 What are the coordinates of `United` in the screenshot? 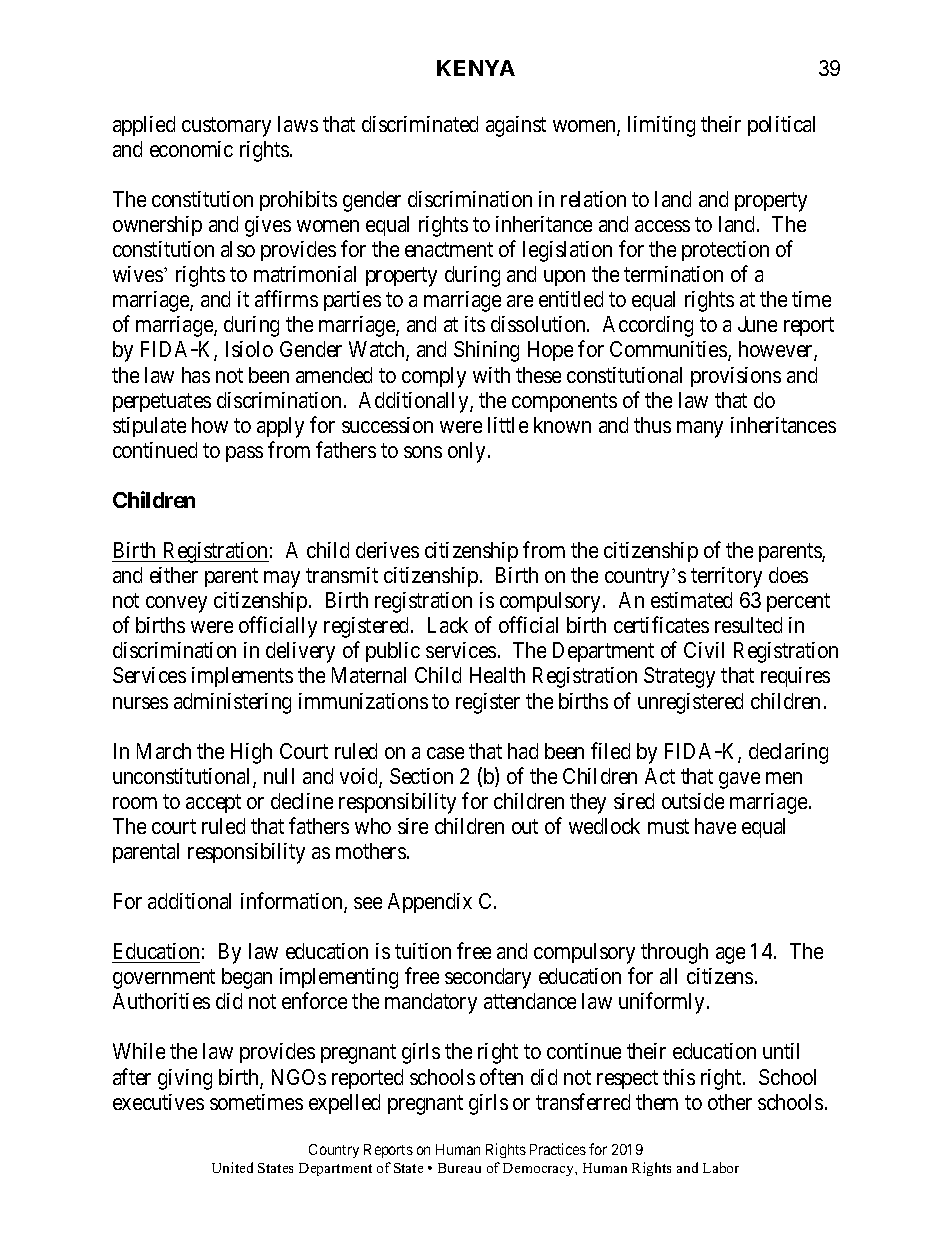 It's located at (232, 1167).
